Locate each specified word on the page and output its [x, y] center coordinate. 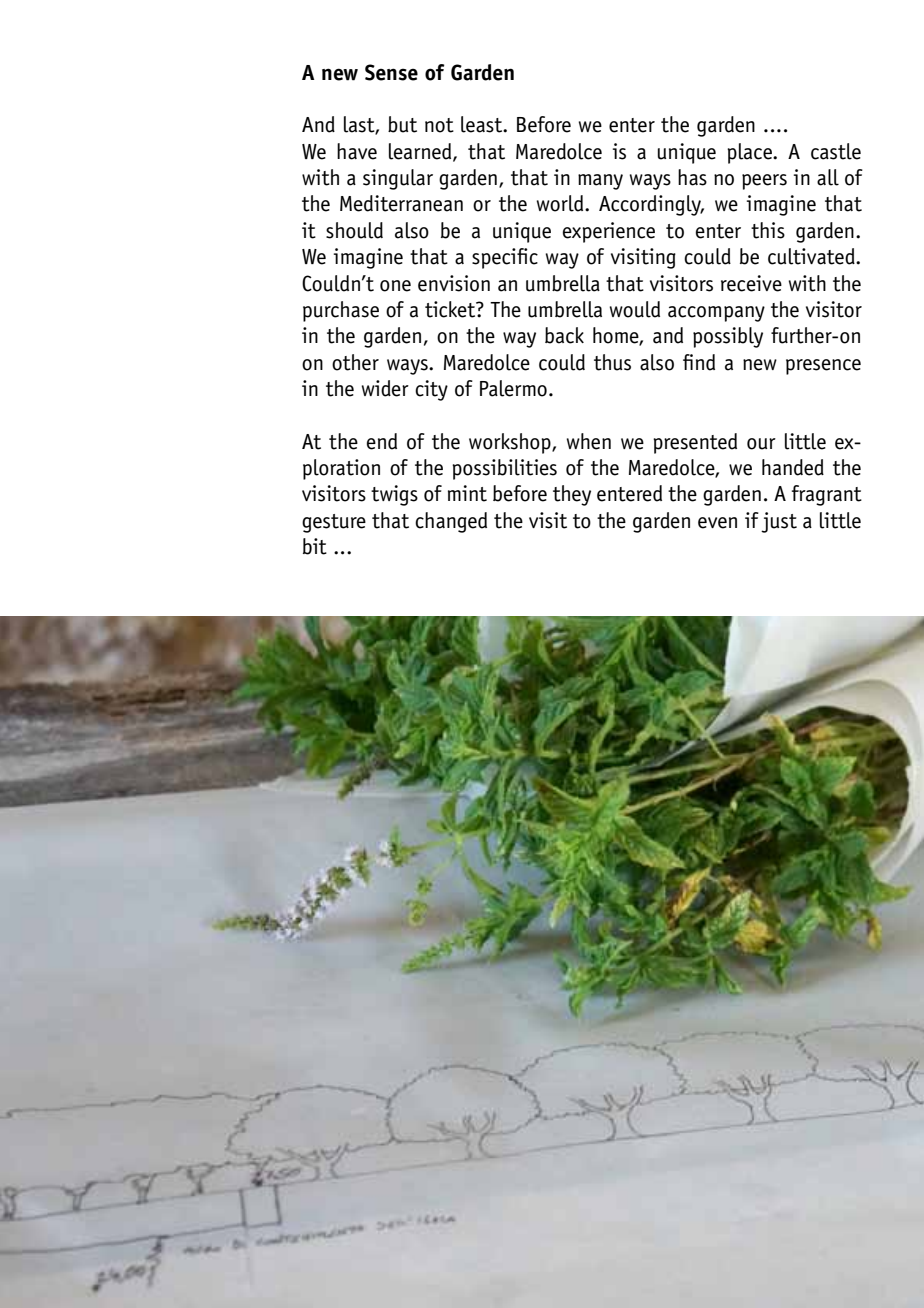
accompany [716, 314]
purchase [341, 311]
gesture [334, 523]
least [483, 124]
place [750, 153]
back [564, 335]
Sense [391, 72]
